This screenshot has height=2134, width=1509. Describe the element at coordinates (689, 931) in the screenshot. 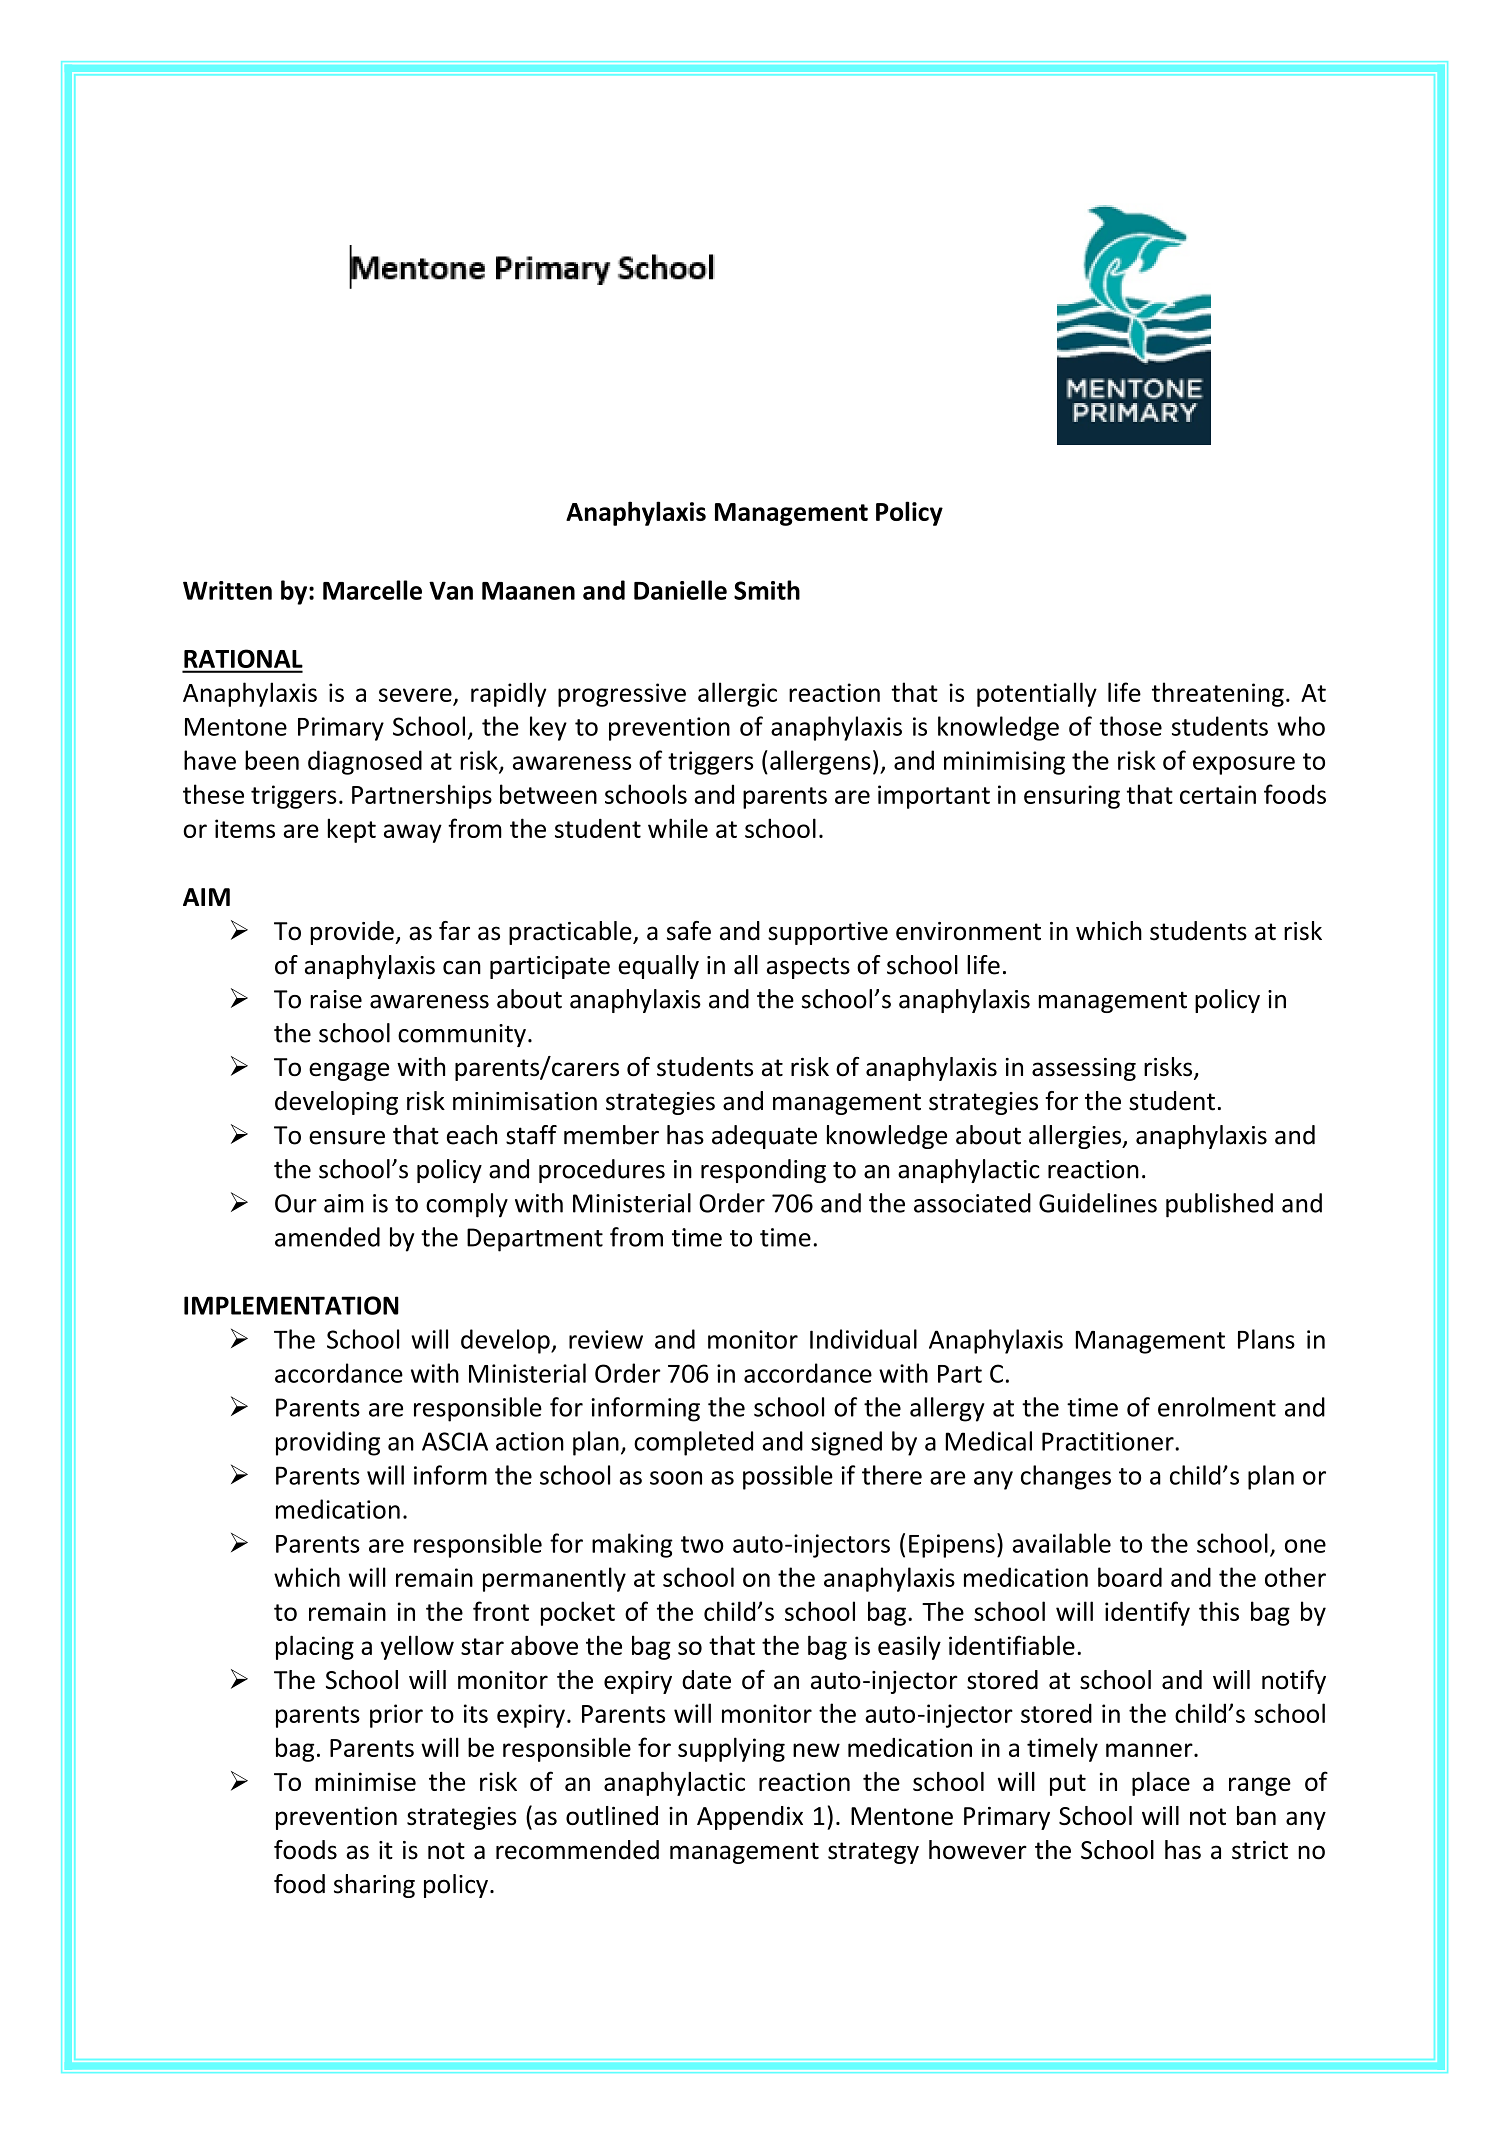

I see `safe` at that location.
